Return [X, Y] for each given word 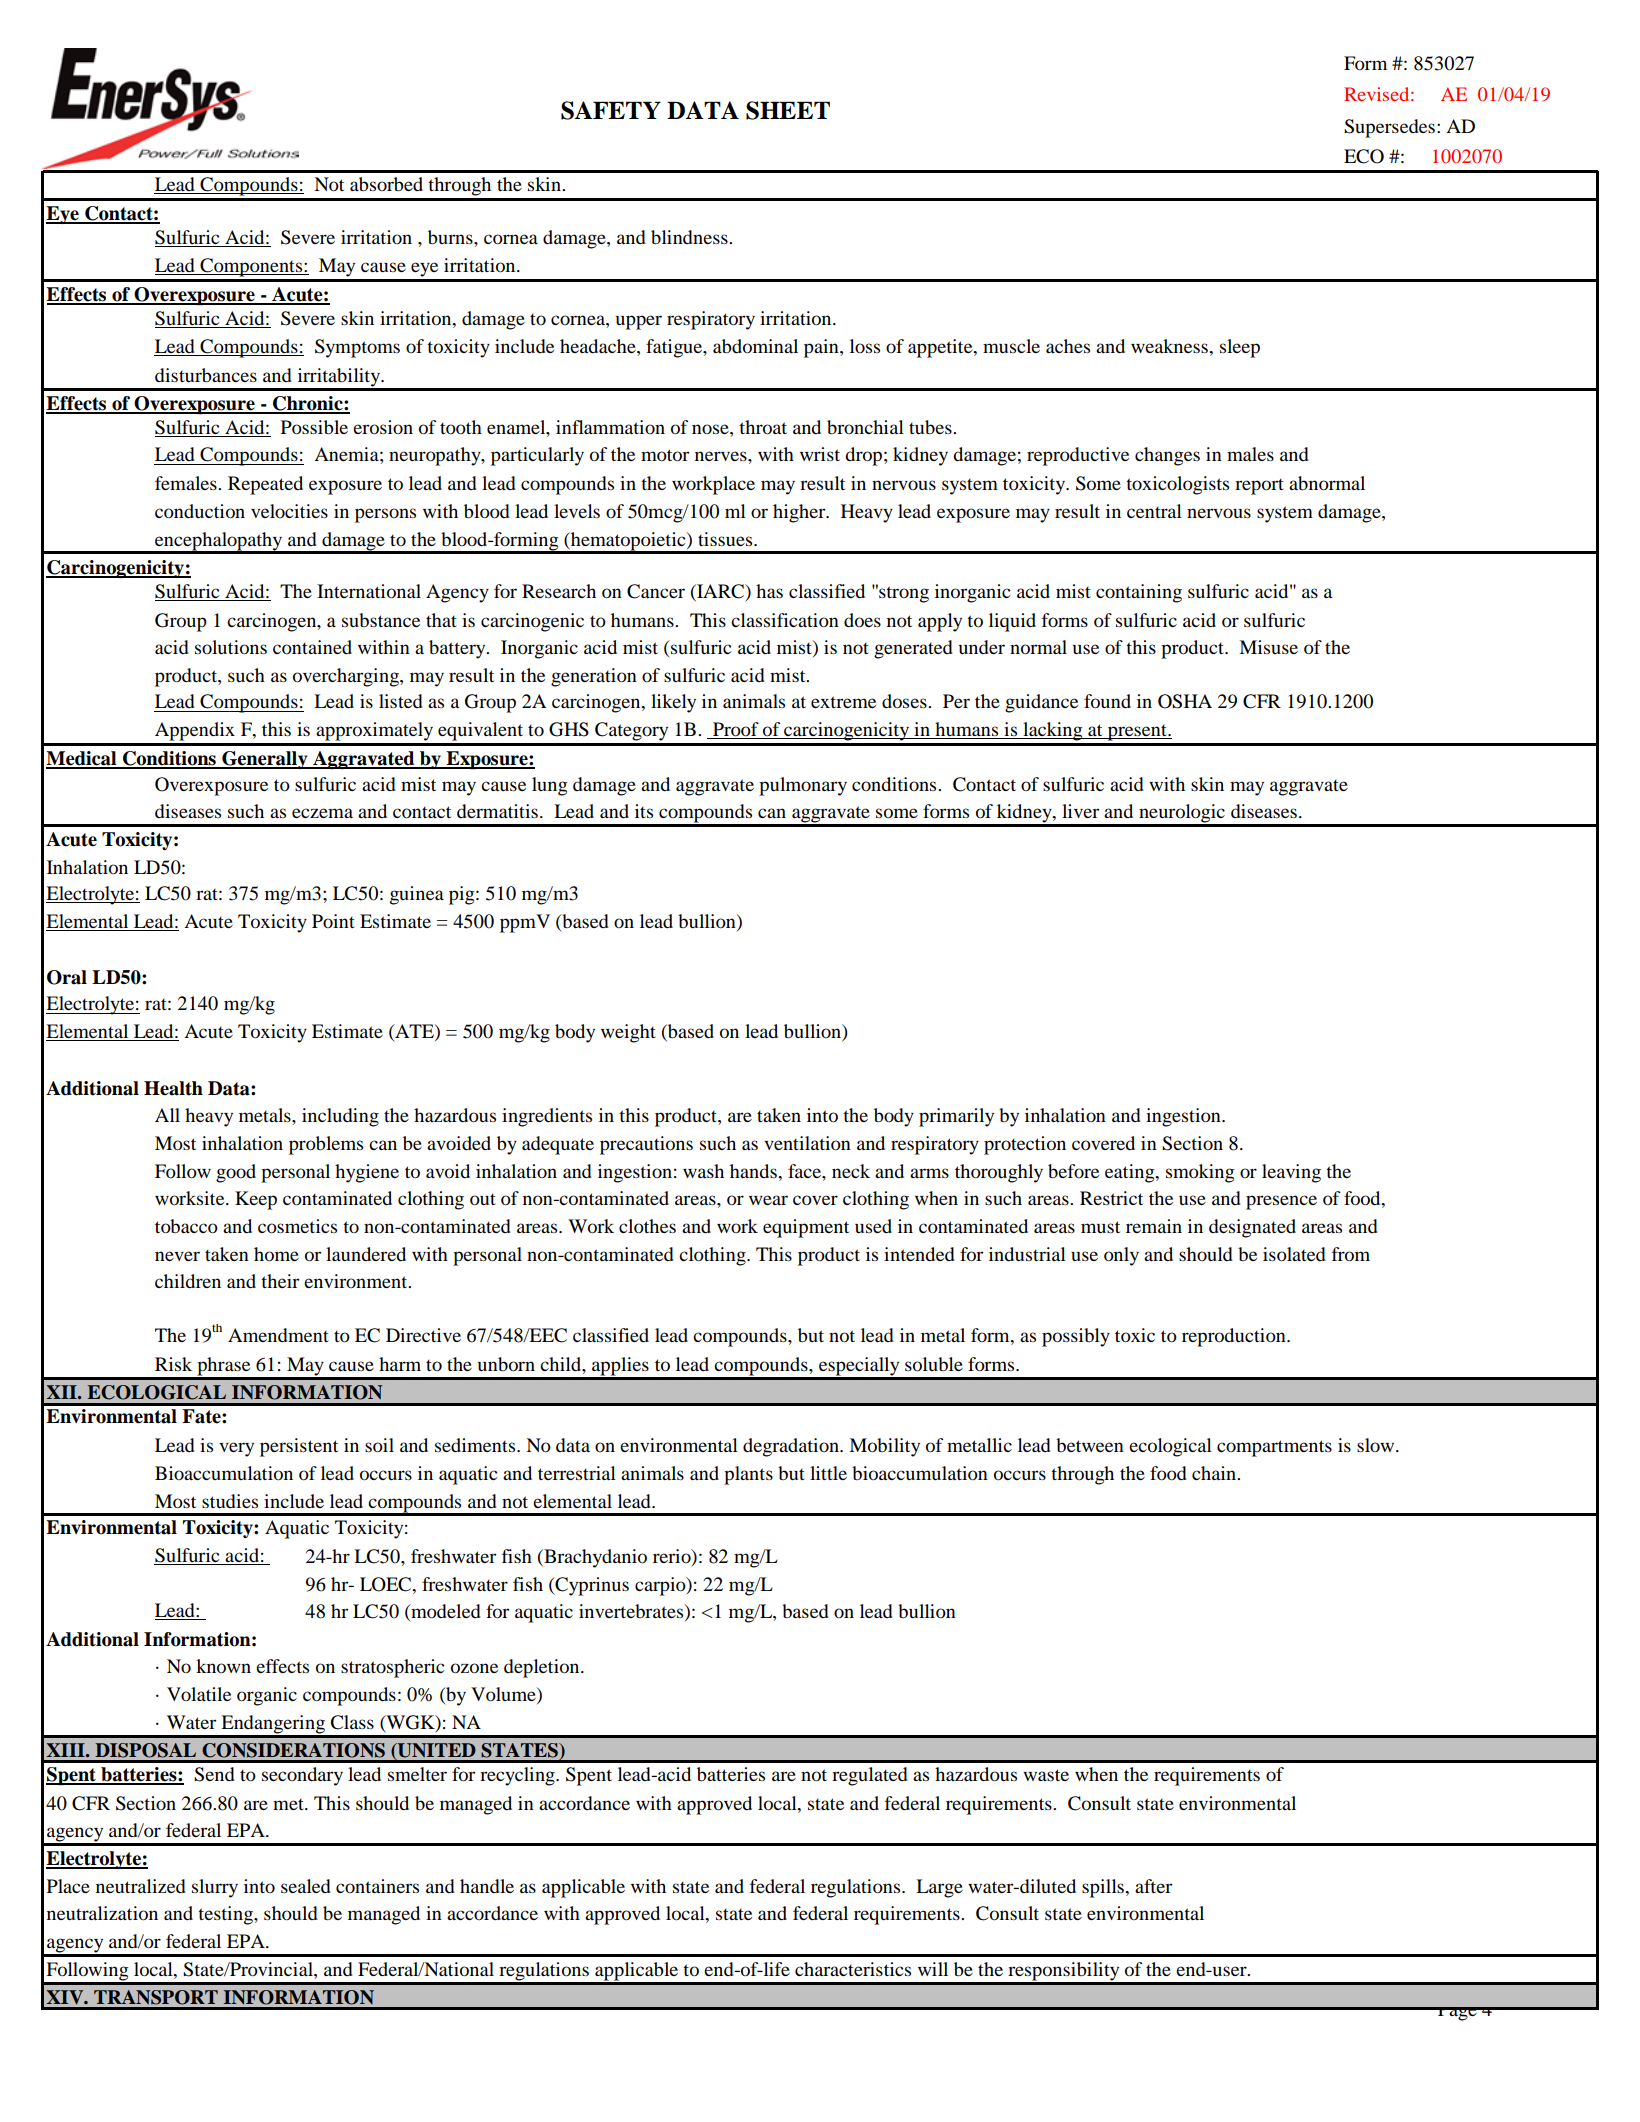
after [1153, 1886]
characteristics [853, 1969]
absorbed [386, 184]
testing [226, 1915]
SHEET [788, 110]
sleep [1240, 348]
